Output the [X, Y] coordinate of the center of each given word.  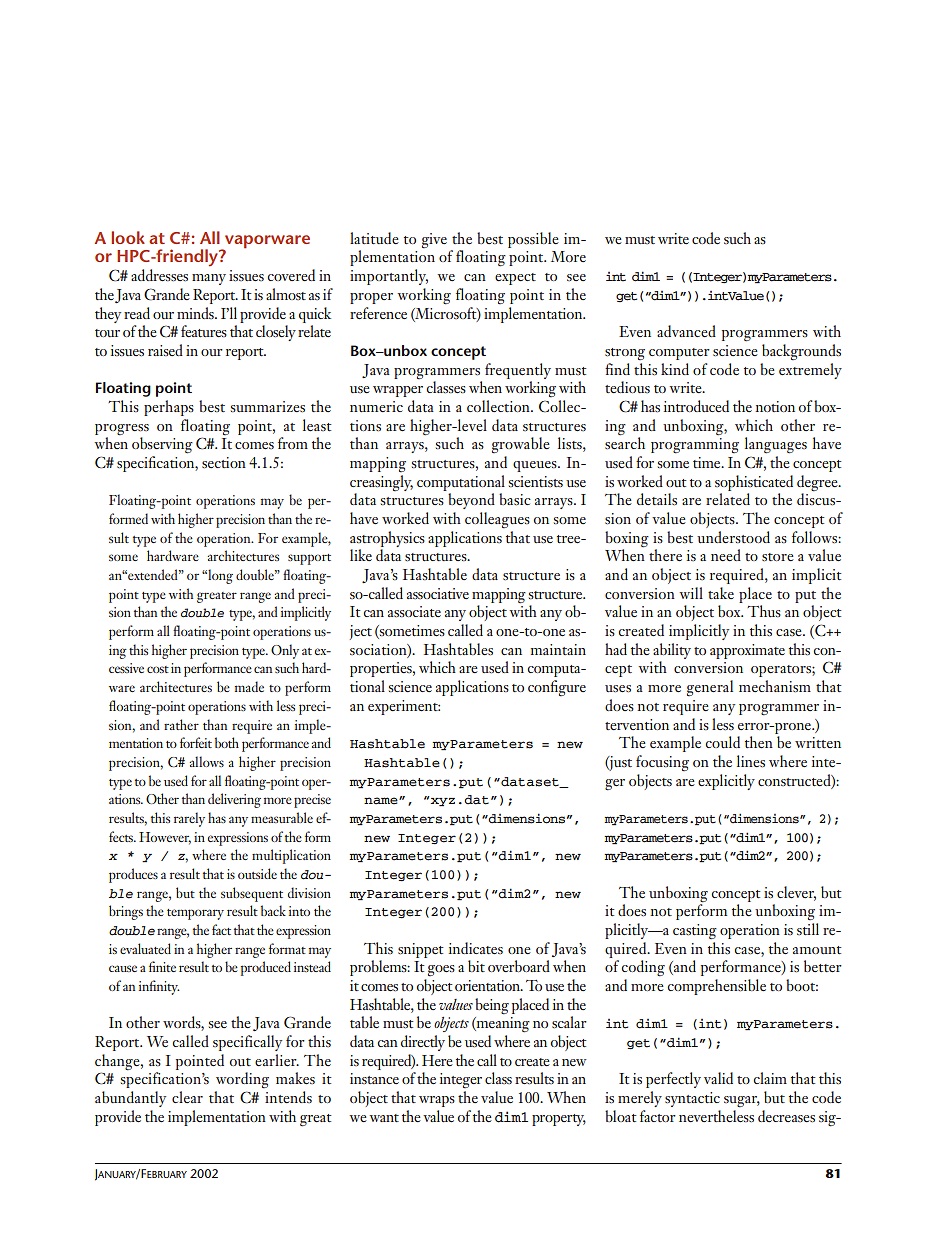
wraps [437, 1101]
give [434, 240]
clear [187, 1097]
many [209, 279]
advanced [686, 331]
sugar [742, 1102]
